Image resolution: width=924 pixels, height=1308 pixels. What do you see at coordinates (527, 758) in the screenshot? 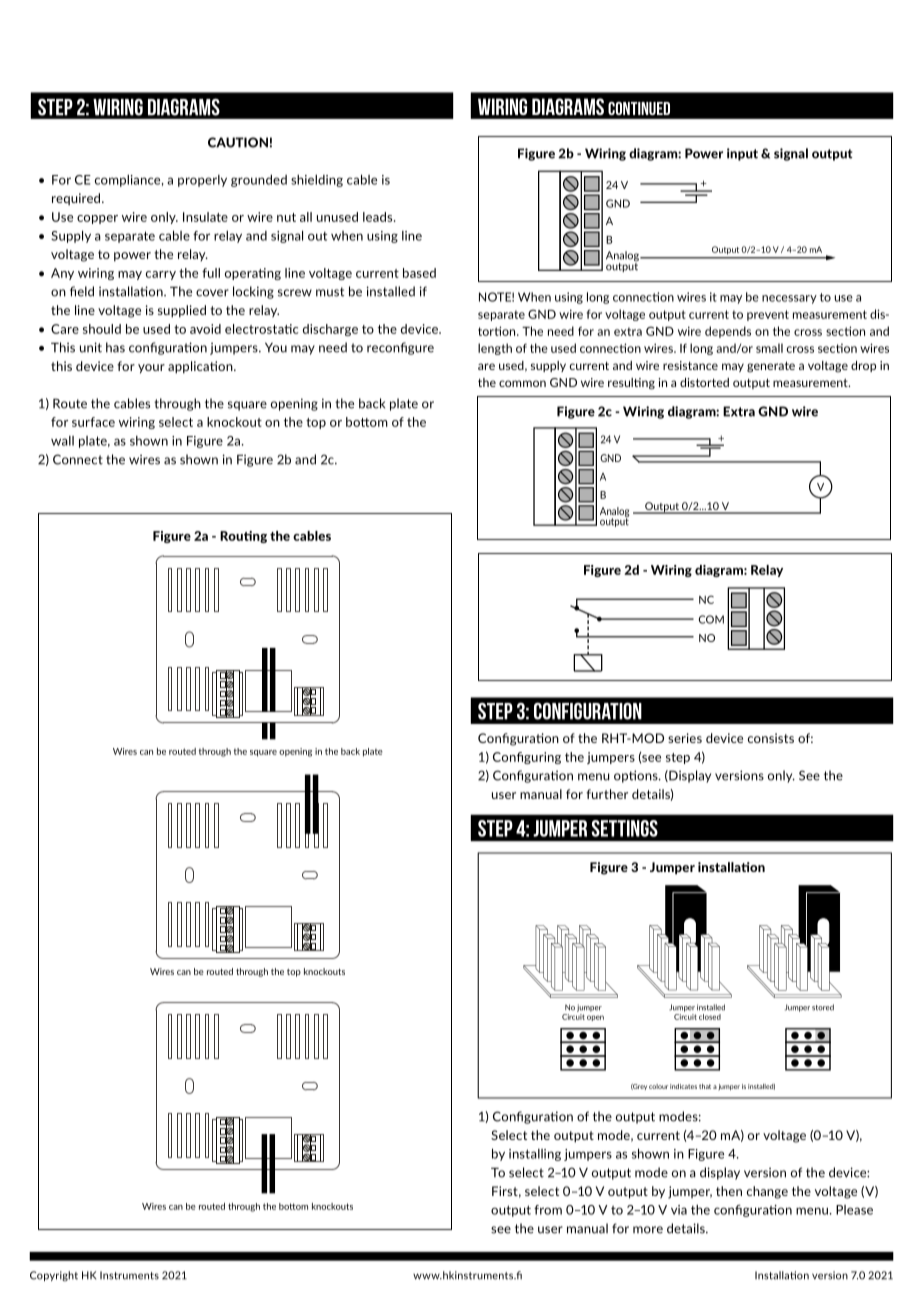
I see `Configuring` at bounding box center [527, 758].
